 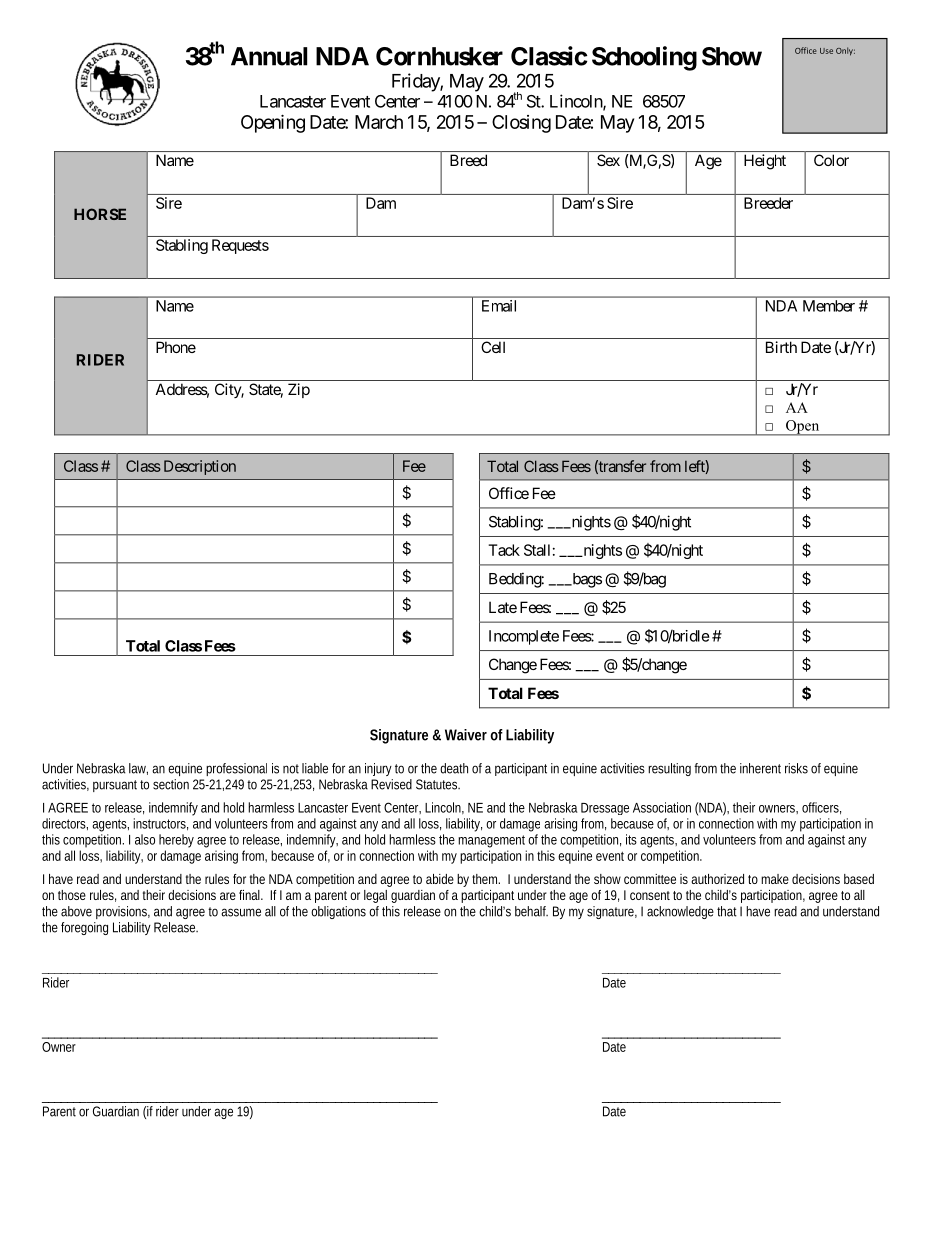 I want to click on Birth, so click(x=781, y=347).
